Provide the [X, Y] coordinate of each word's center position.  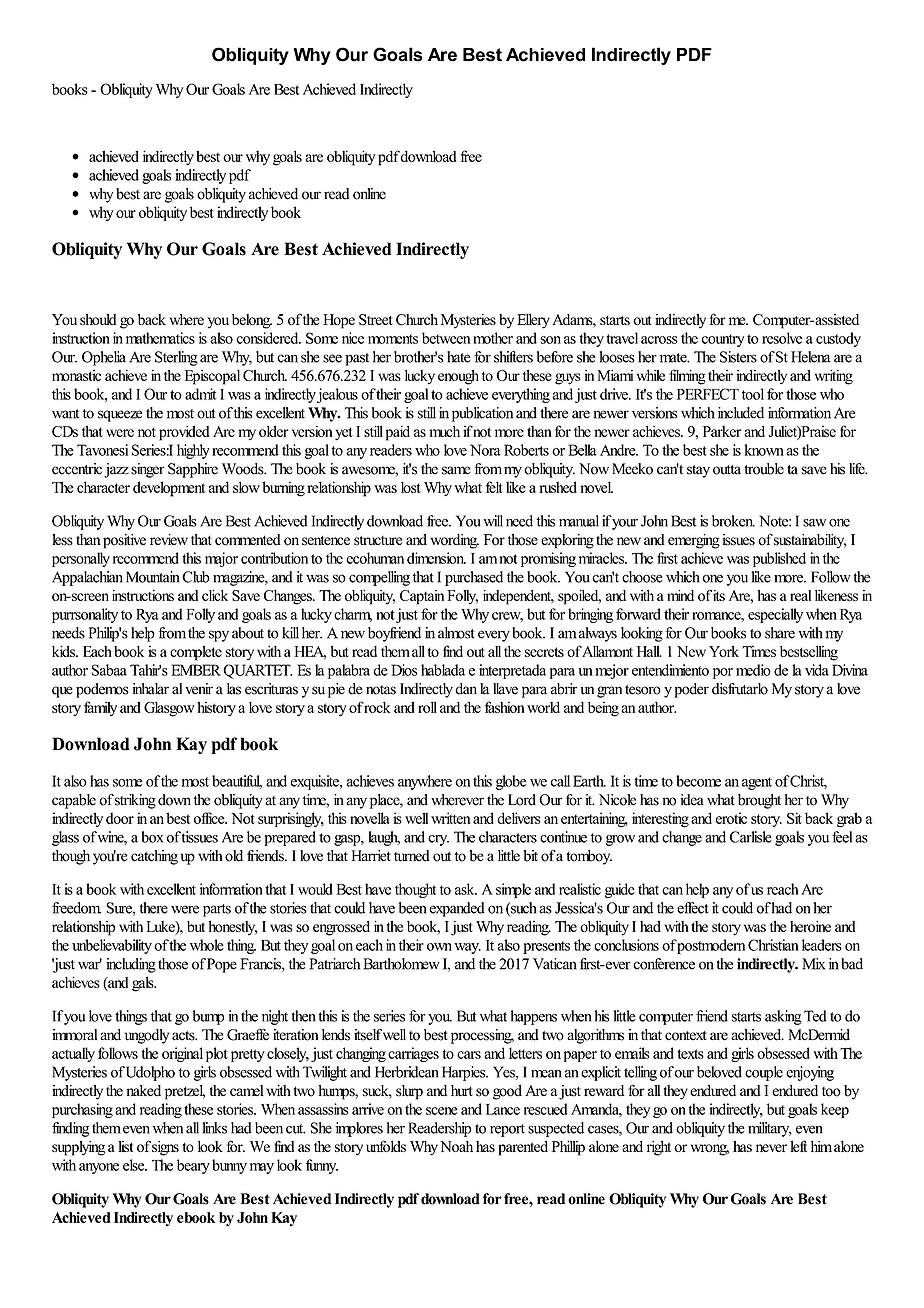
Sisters [738, 357]
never [771, 1148]
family [100, 708]
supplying [78, 1148]
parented [523, 1148]
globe [511, 782]
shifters [513, 357]
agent [757, 783]
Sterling [176, 358]
